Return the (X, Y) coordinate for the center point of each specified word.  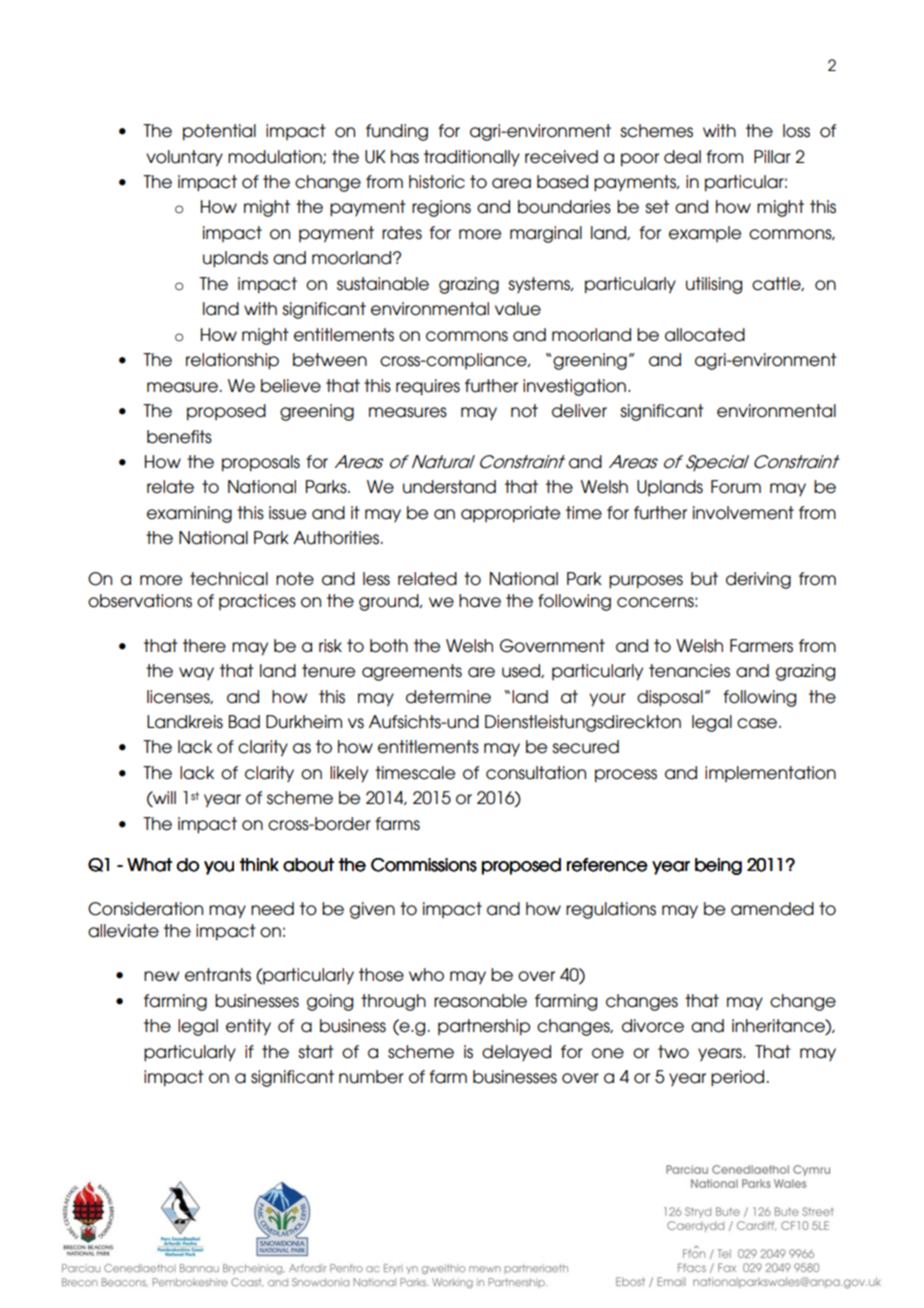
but (704, 579)
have (480, 601)
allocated (705, 335)
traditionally (472, 158)
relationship (232, 361)
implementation (770, 774)
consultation (536, 773)
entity (248, 1027)
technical (229, 579)
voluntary (184, 158)
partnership (484, 1027)
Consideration (145, 909)
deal (682, 157)
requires (428, 387)
